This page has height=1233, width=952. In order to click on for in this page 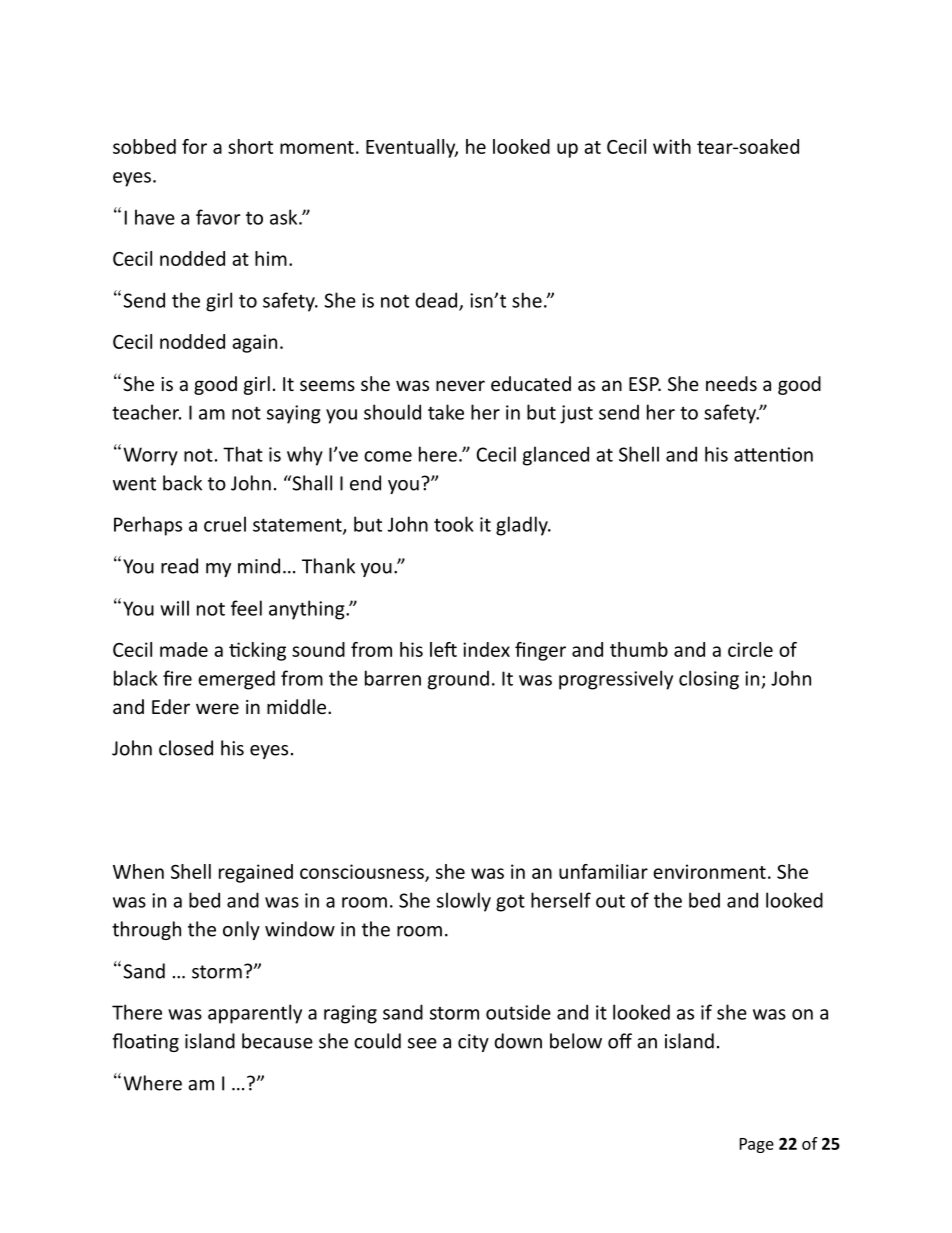, I will do `click(194, 146)`.
